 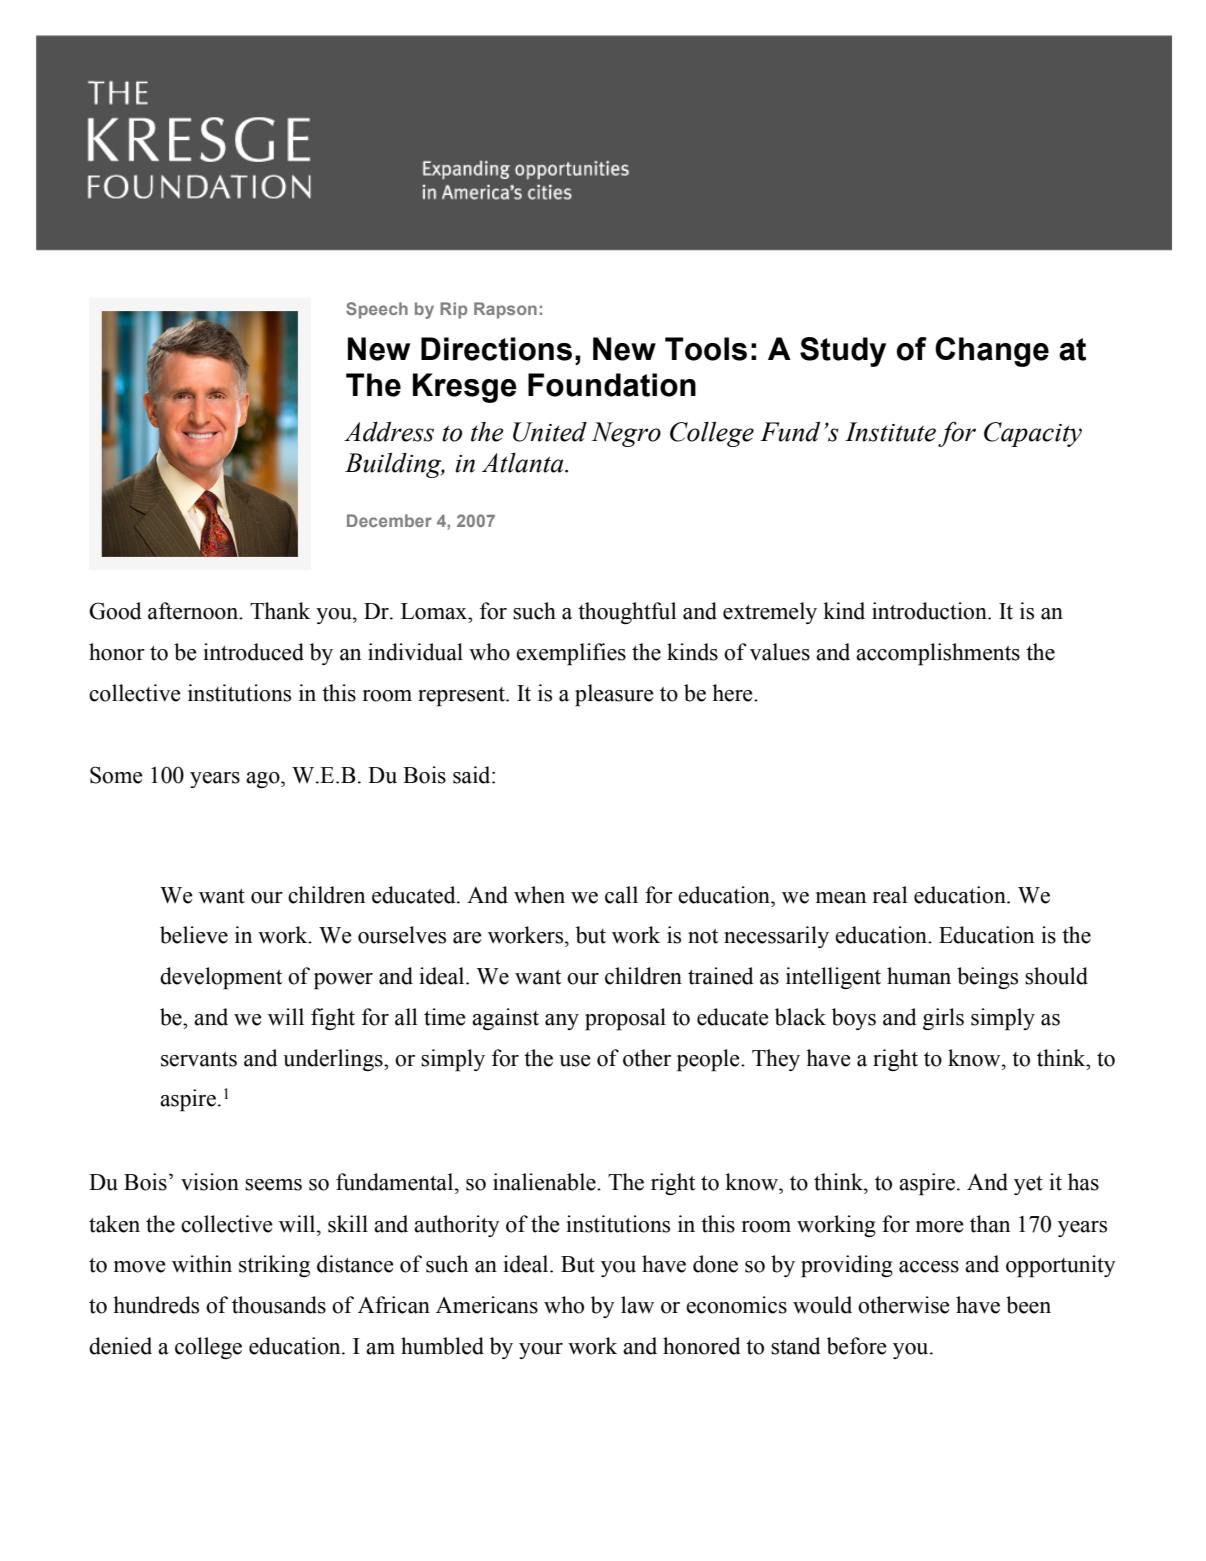 I want to click on real, so click(x=890, y=895).
